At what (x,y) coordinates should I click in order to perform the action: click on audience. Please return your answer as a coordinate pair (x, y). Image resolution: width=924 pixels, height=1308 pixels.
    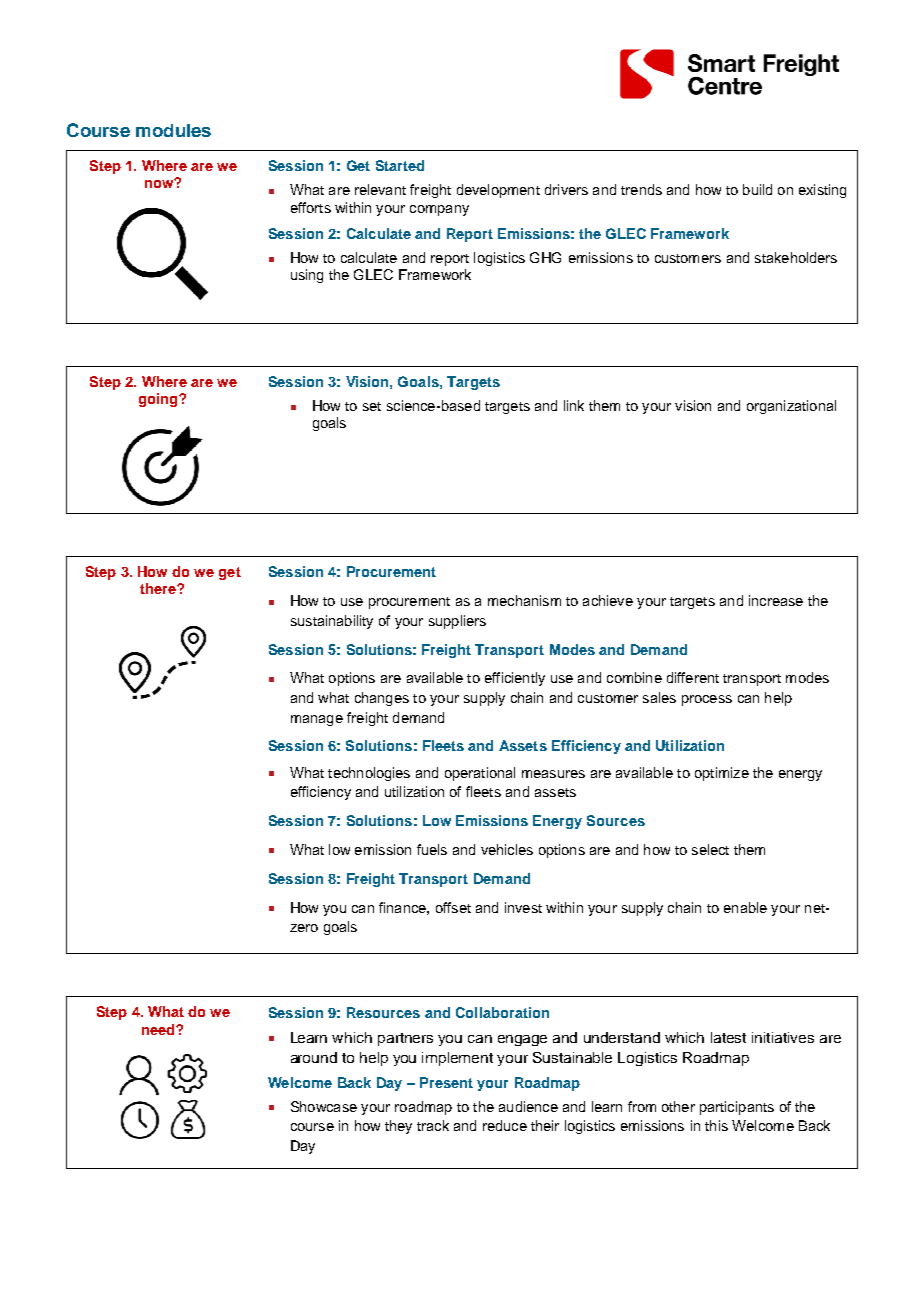
    Looking at the image, I should click on (528, 1106).
